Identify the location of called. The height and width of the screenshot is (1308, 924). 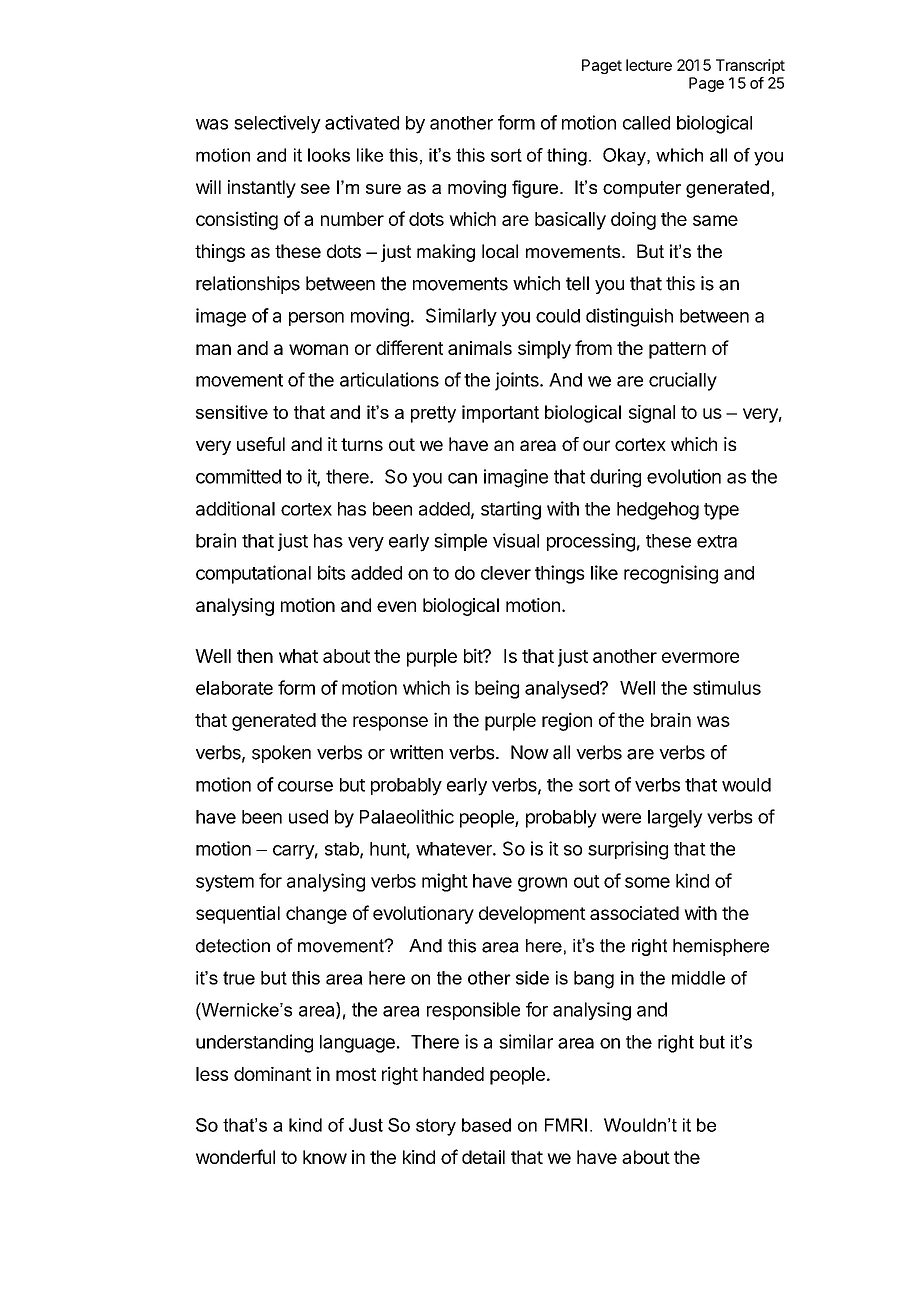
(646, 123).
